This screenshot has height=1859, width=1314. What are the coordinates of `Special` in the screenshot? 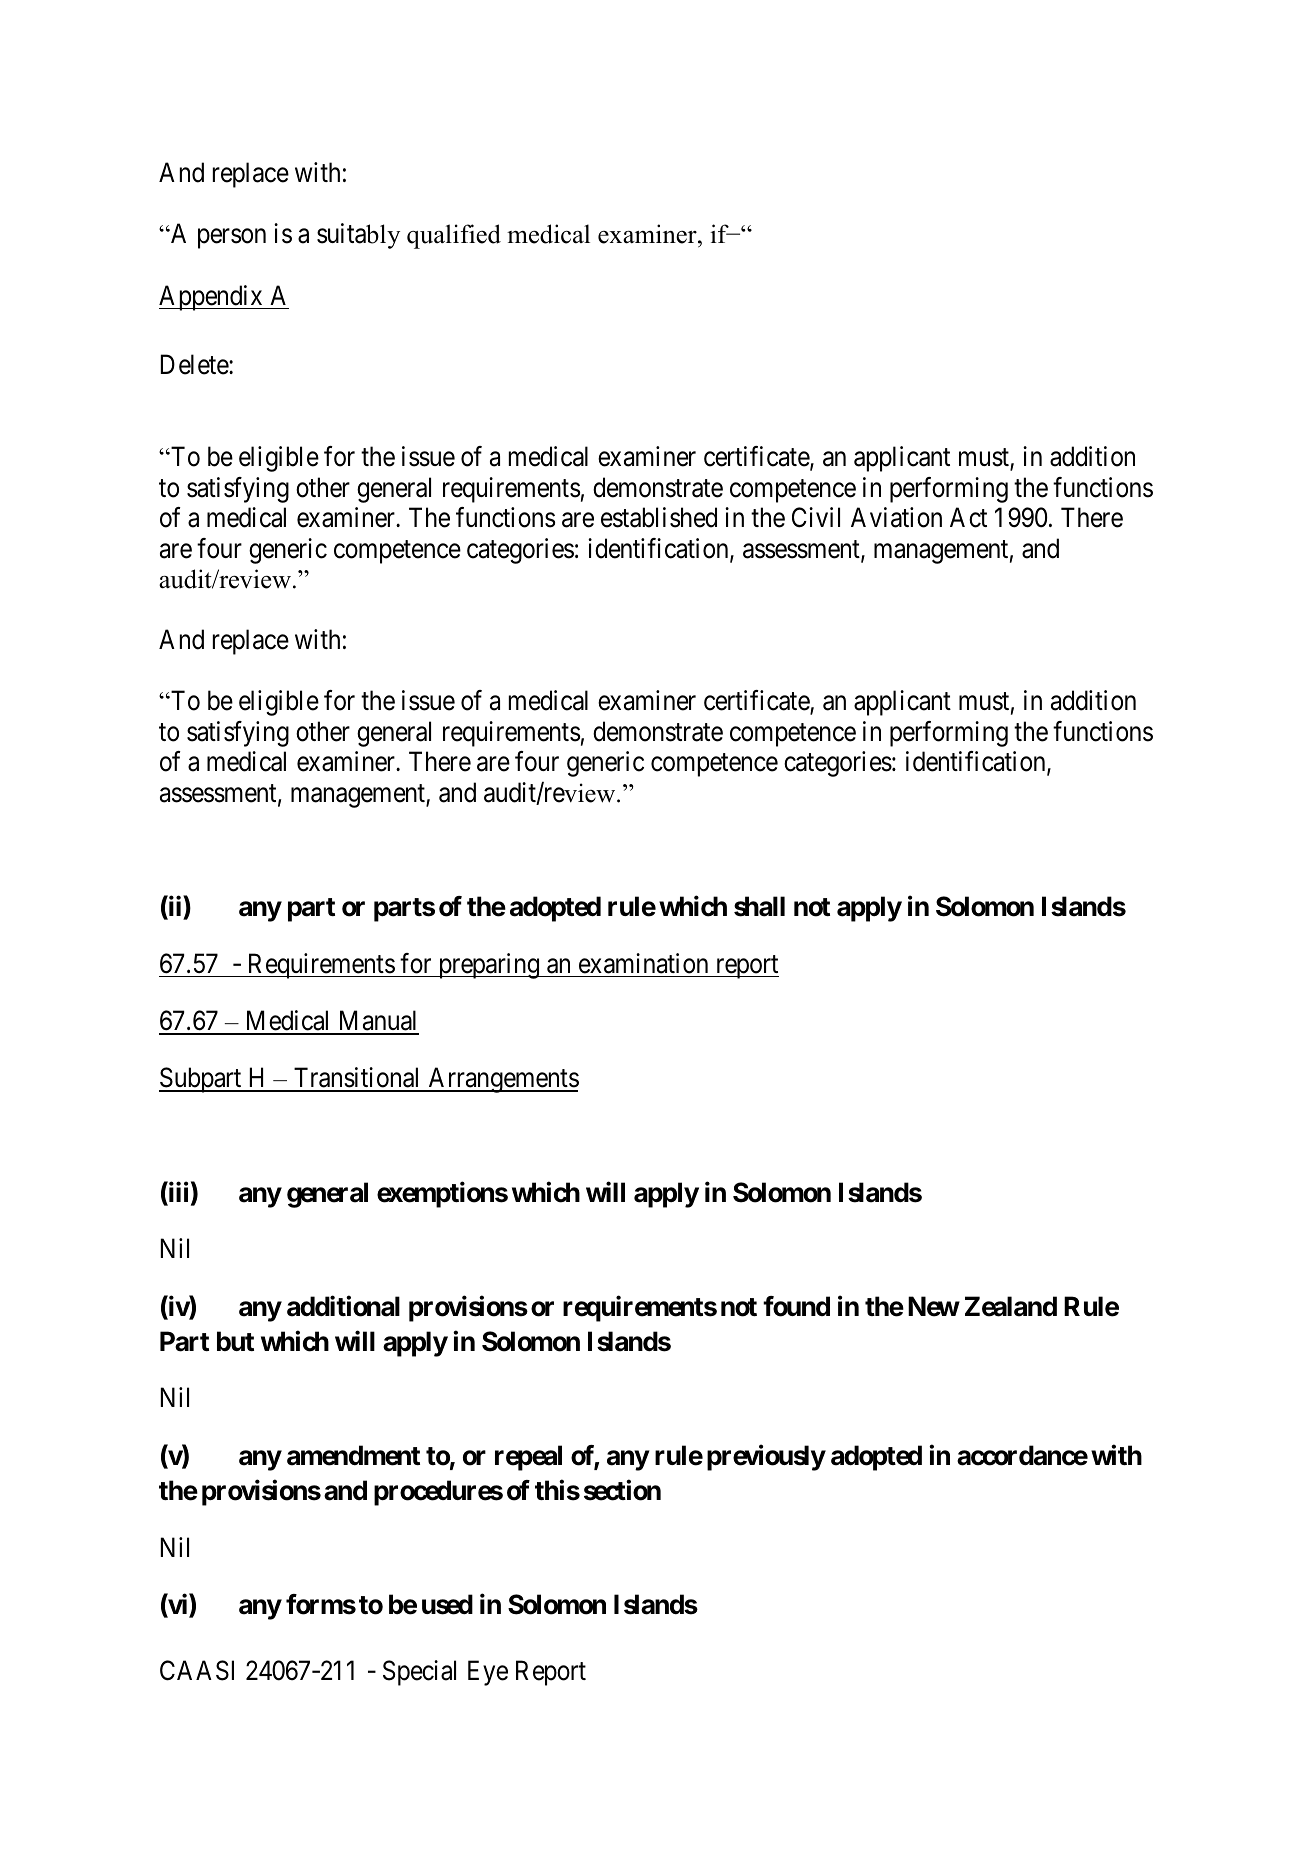 It's located at (419, 1673).
